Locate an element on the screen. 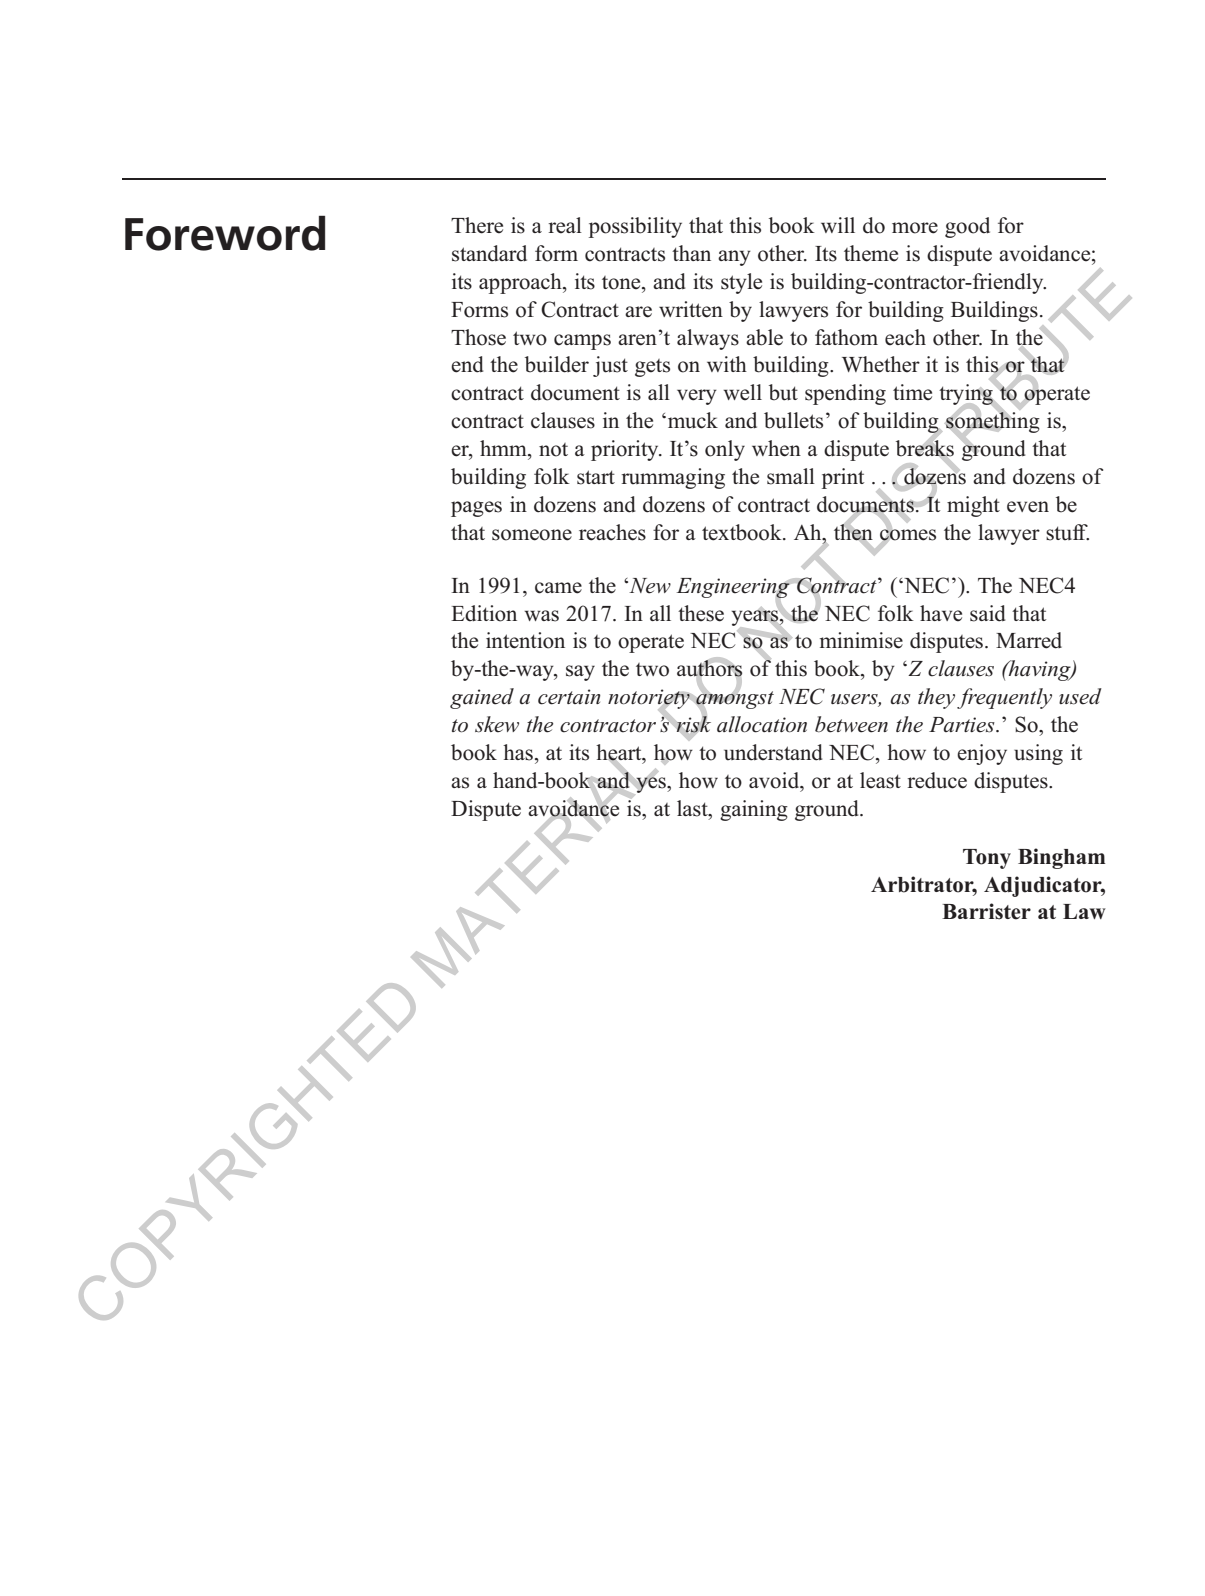 This screenshot has height=1596, width=1205. has is located at coordinates (518, 752).
